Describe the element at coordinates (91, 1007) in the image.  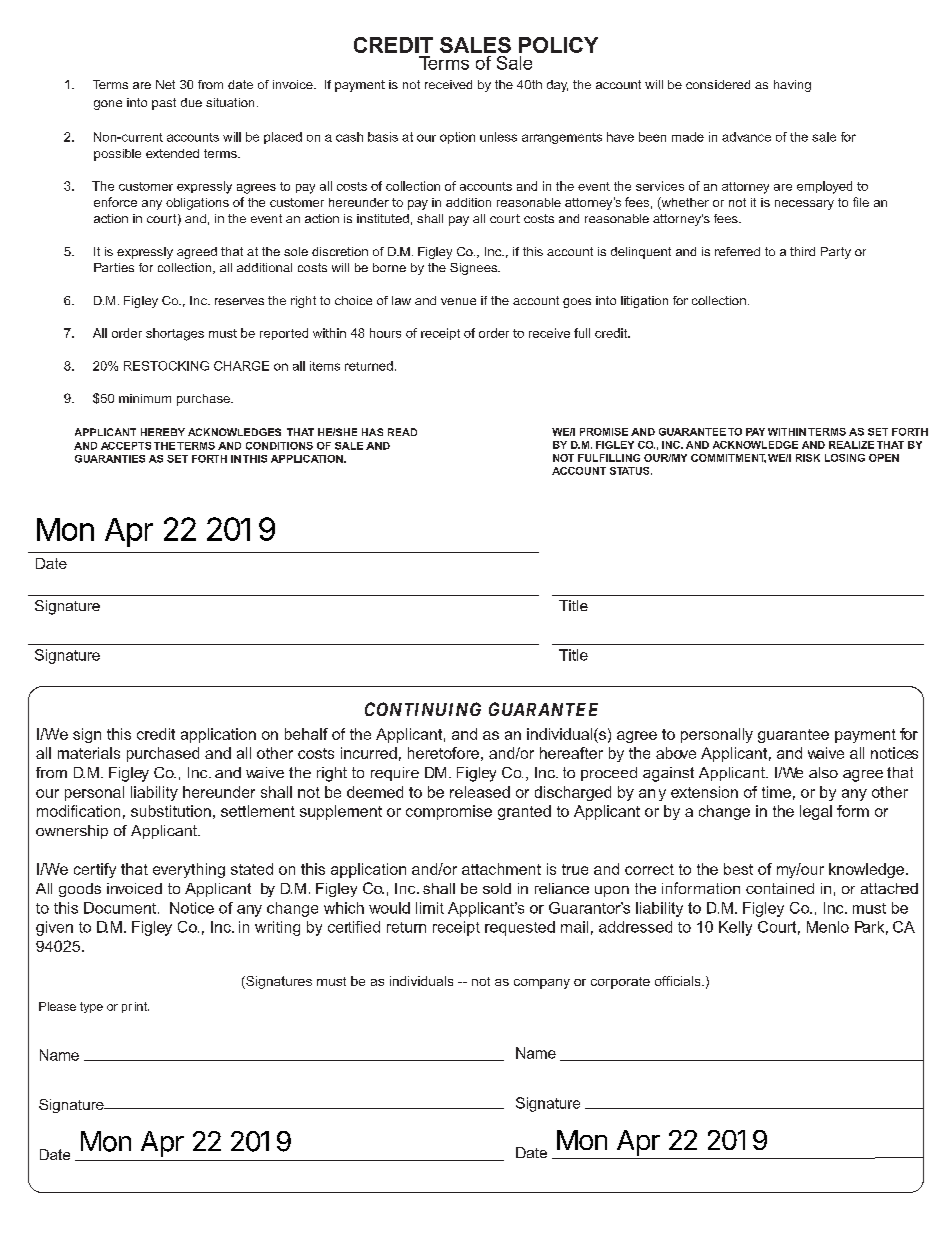
I see `type` at that location.
